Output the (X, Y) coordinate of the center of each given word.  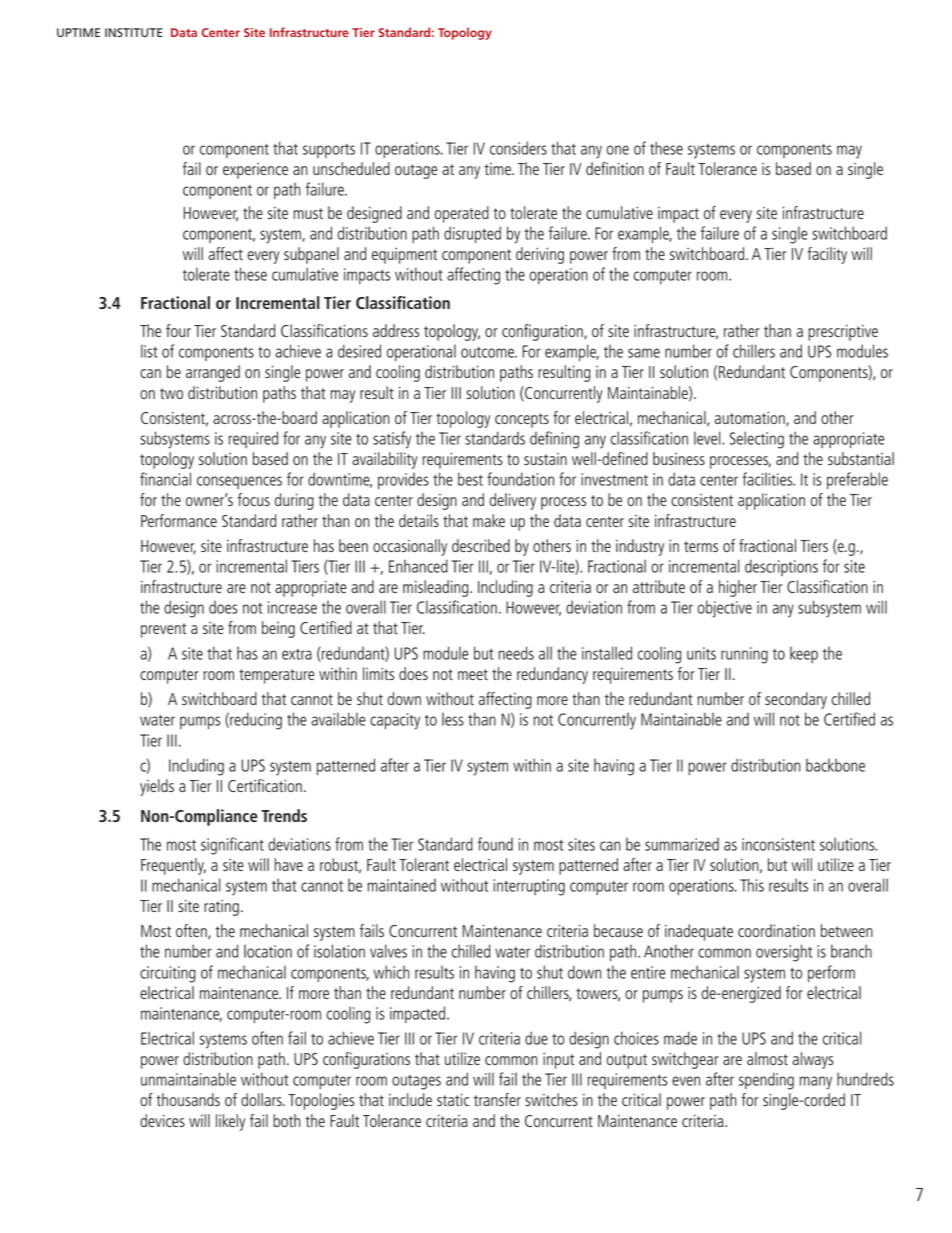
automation (751, 419)
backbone (835, 765)
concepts (522, 420)
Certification (265, 785)
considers (518, 148)
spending (766, 1081)
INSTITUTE (134, 32)
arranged (213, 373)
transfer (497, 1099)
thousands (188, 1099)
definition (615, 168)
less (453, 719)
